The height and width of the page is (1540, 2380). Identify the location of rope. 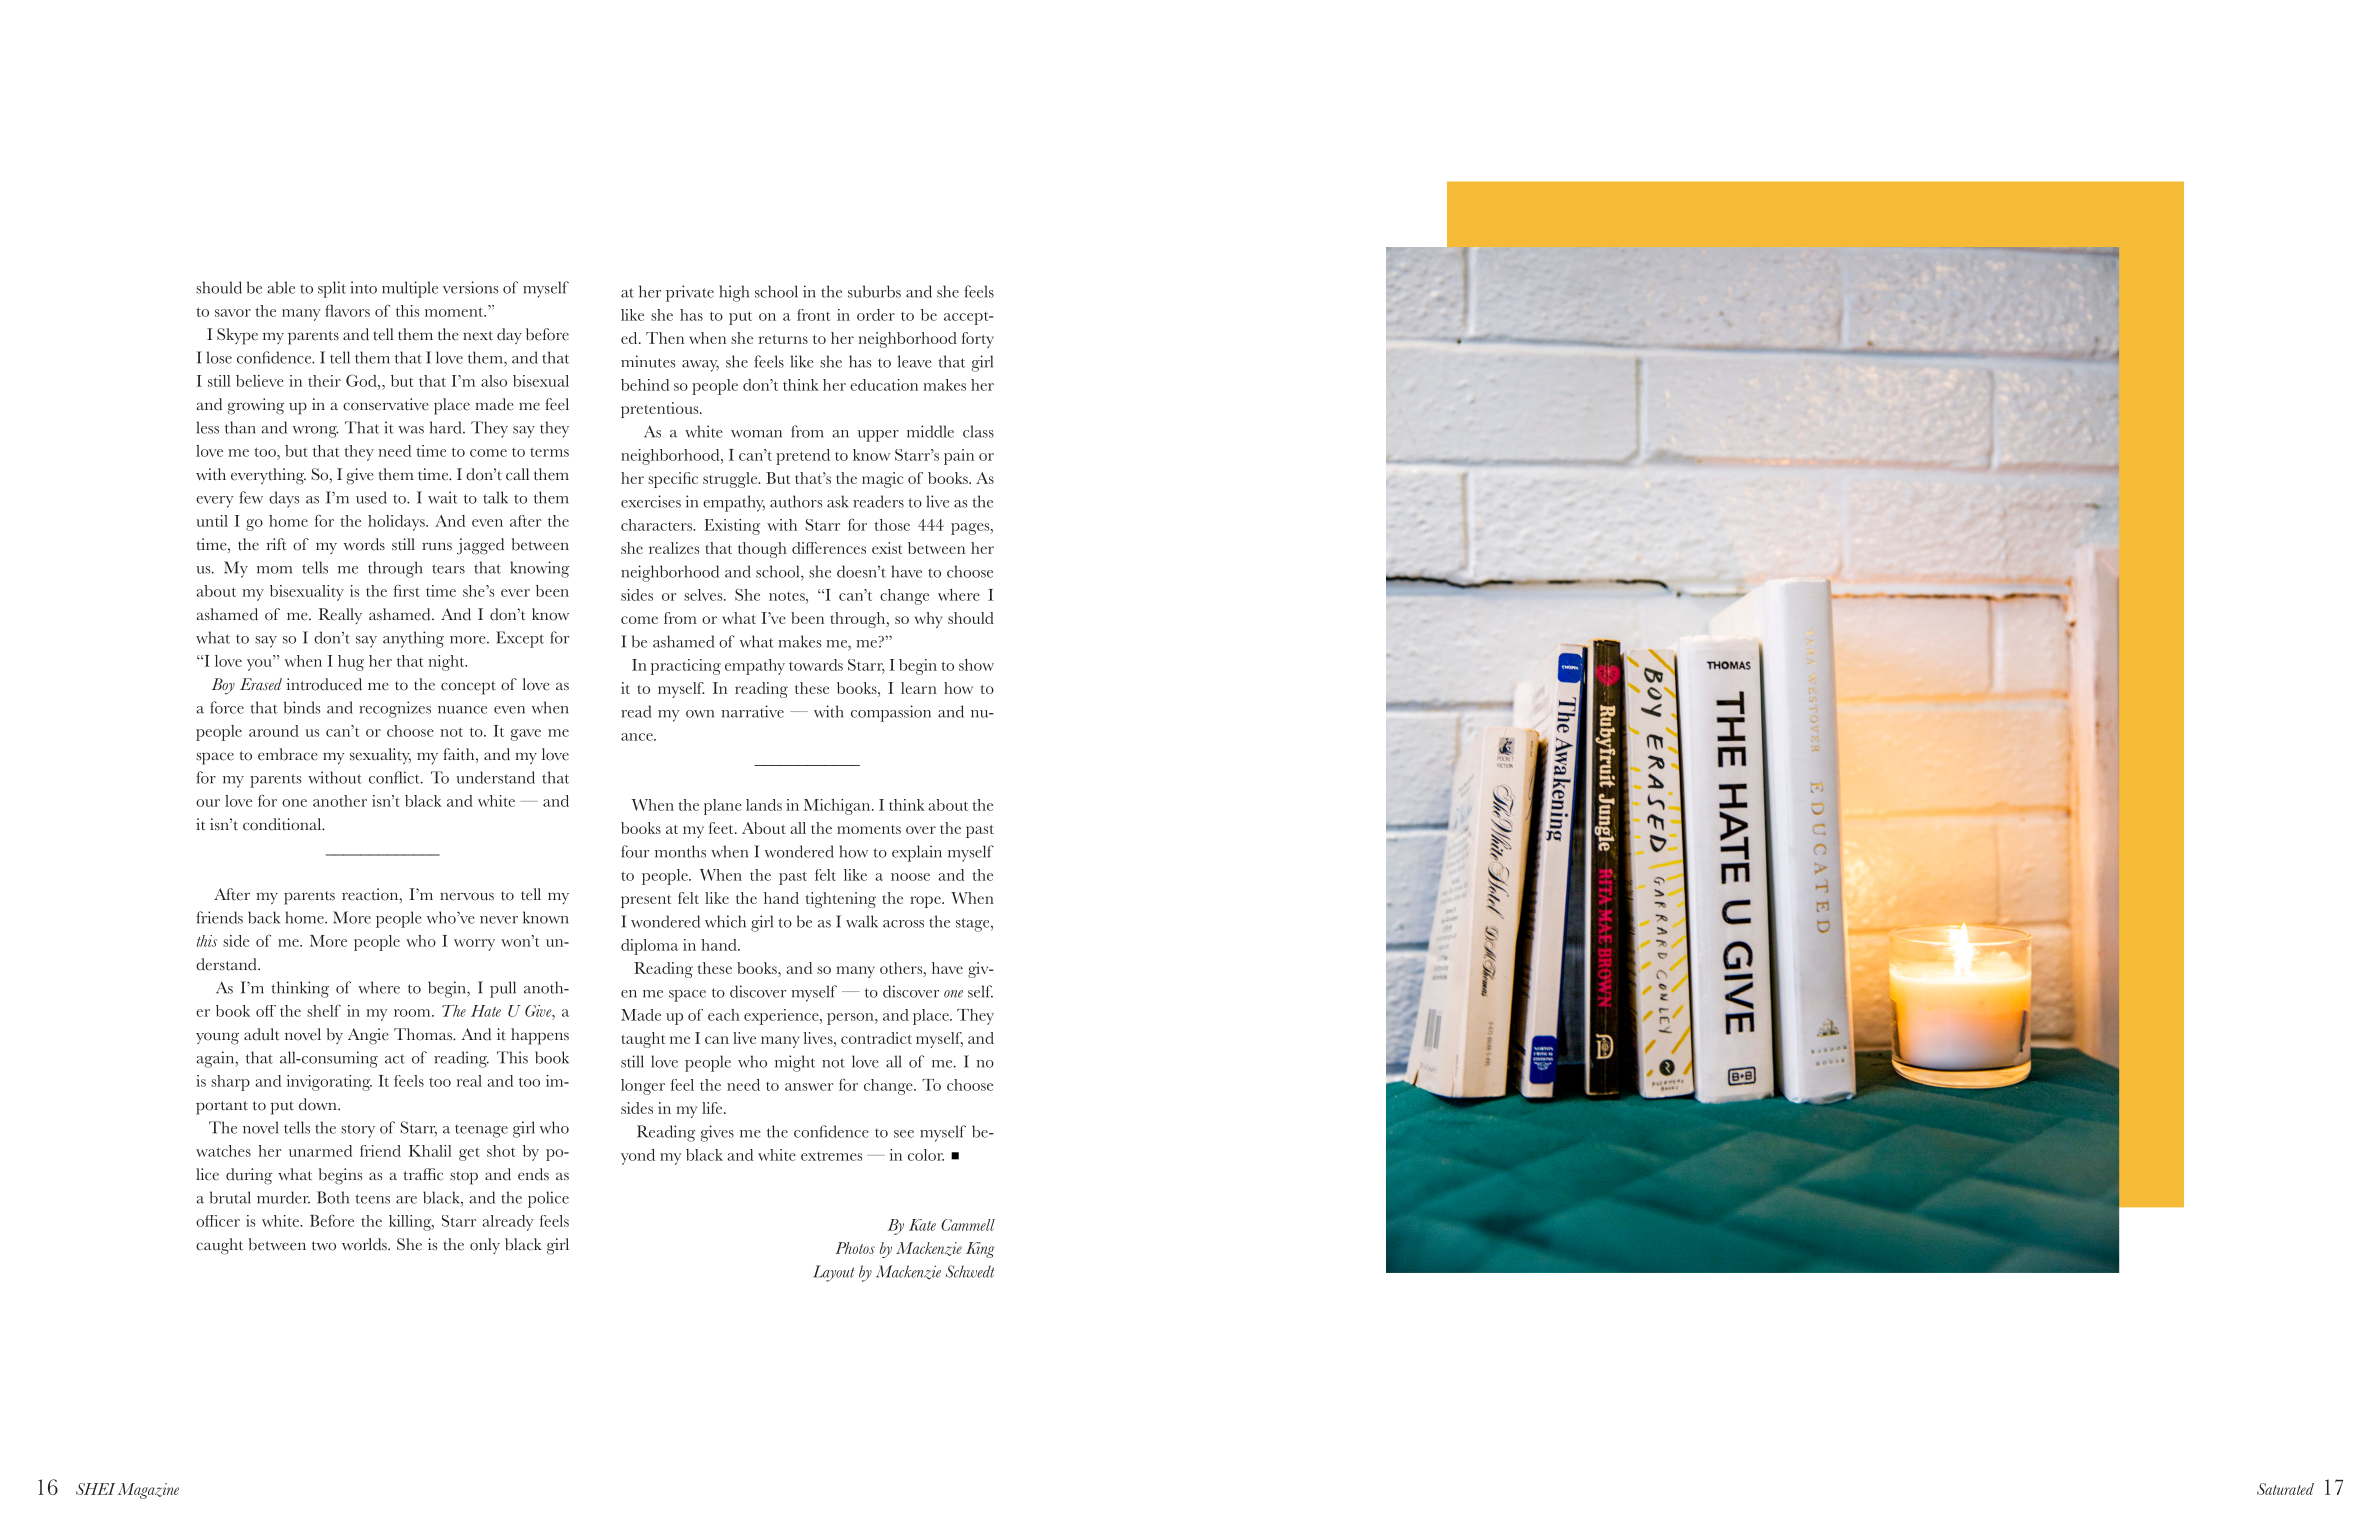
(926, 902).
